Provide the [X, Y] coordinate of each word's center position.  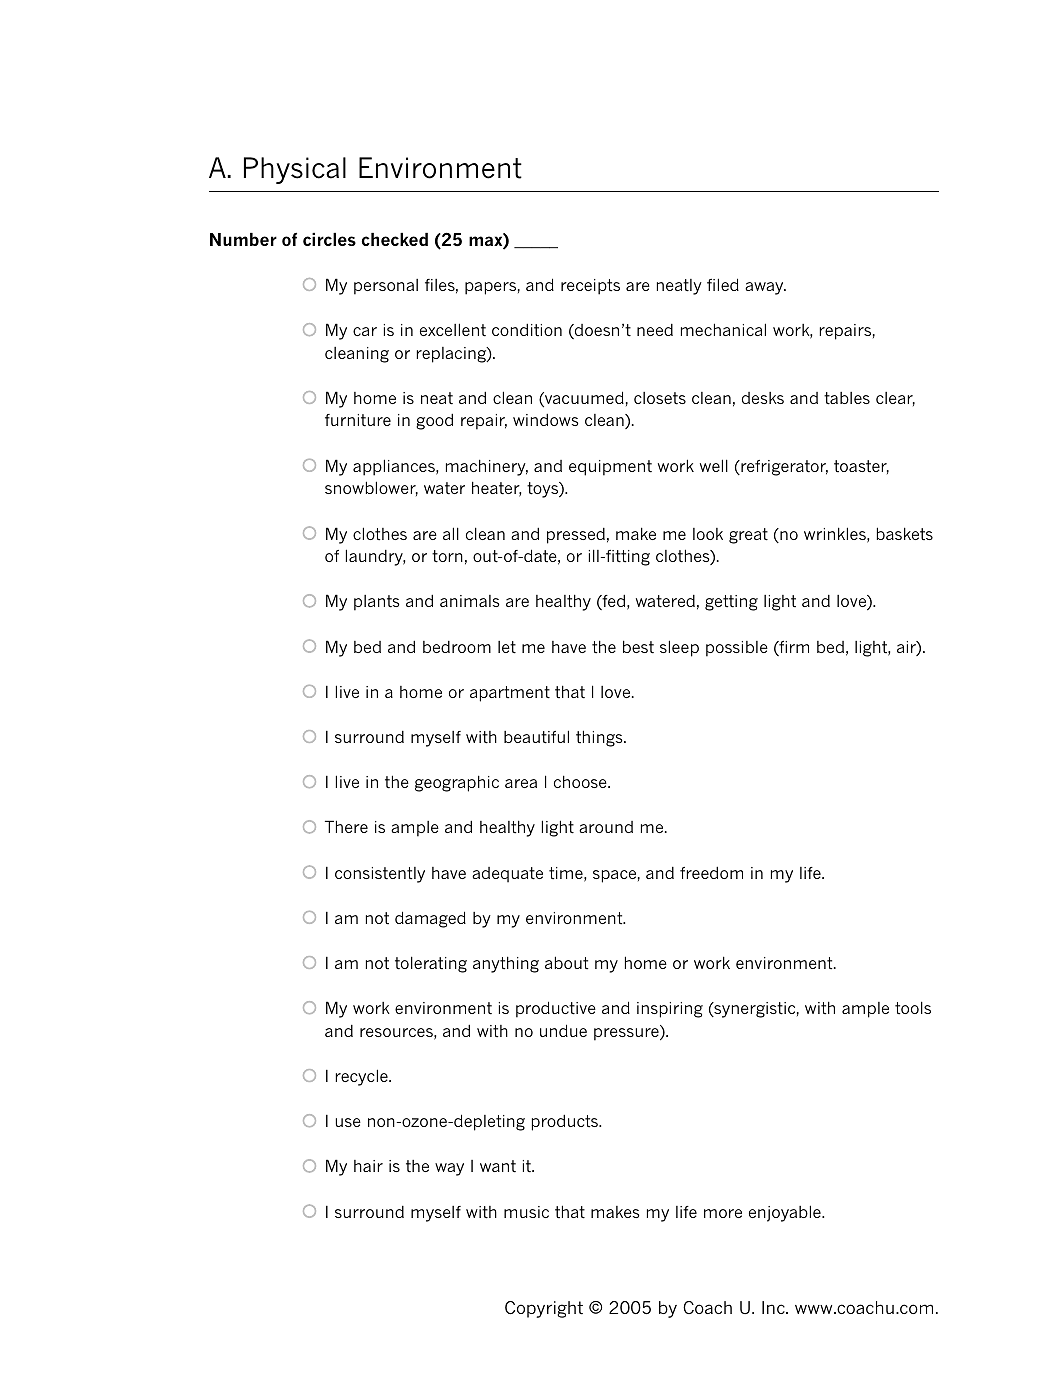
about [566, 963]
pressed [576, 536]
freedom [711, 873]
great [748, 536]
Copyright [544, 1309]
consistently [380, 875]
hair [368, 1166]
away [765, 288]
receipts [590, 287]
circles [329, 239]
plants [377, 603]
